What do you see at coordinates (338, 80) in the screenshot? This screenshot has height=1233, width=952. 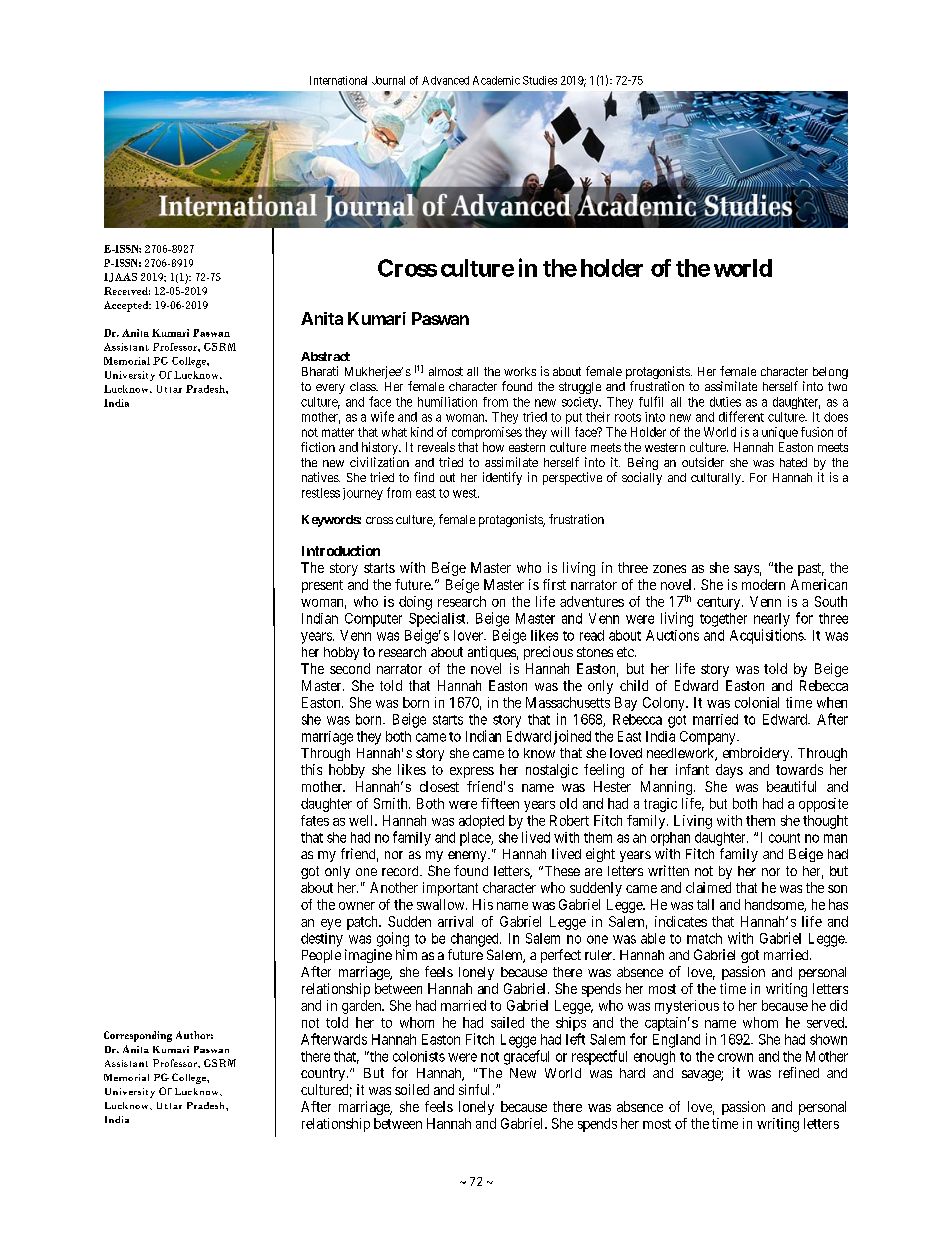 I see `International` at bounding box center [338, 80].
